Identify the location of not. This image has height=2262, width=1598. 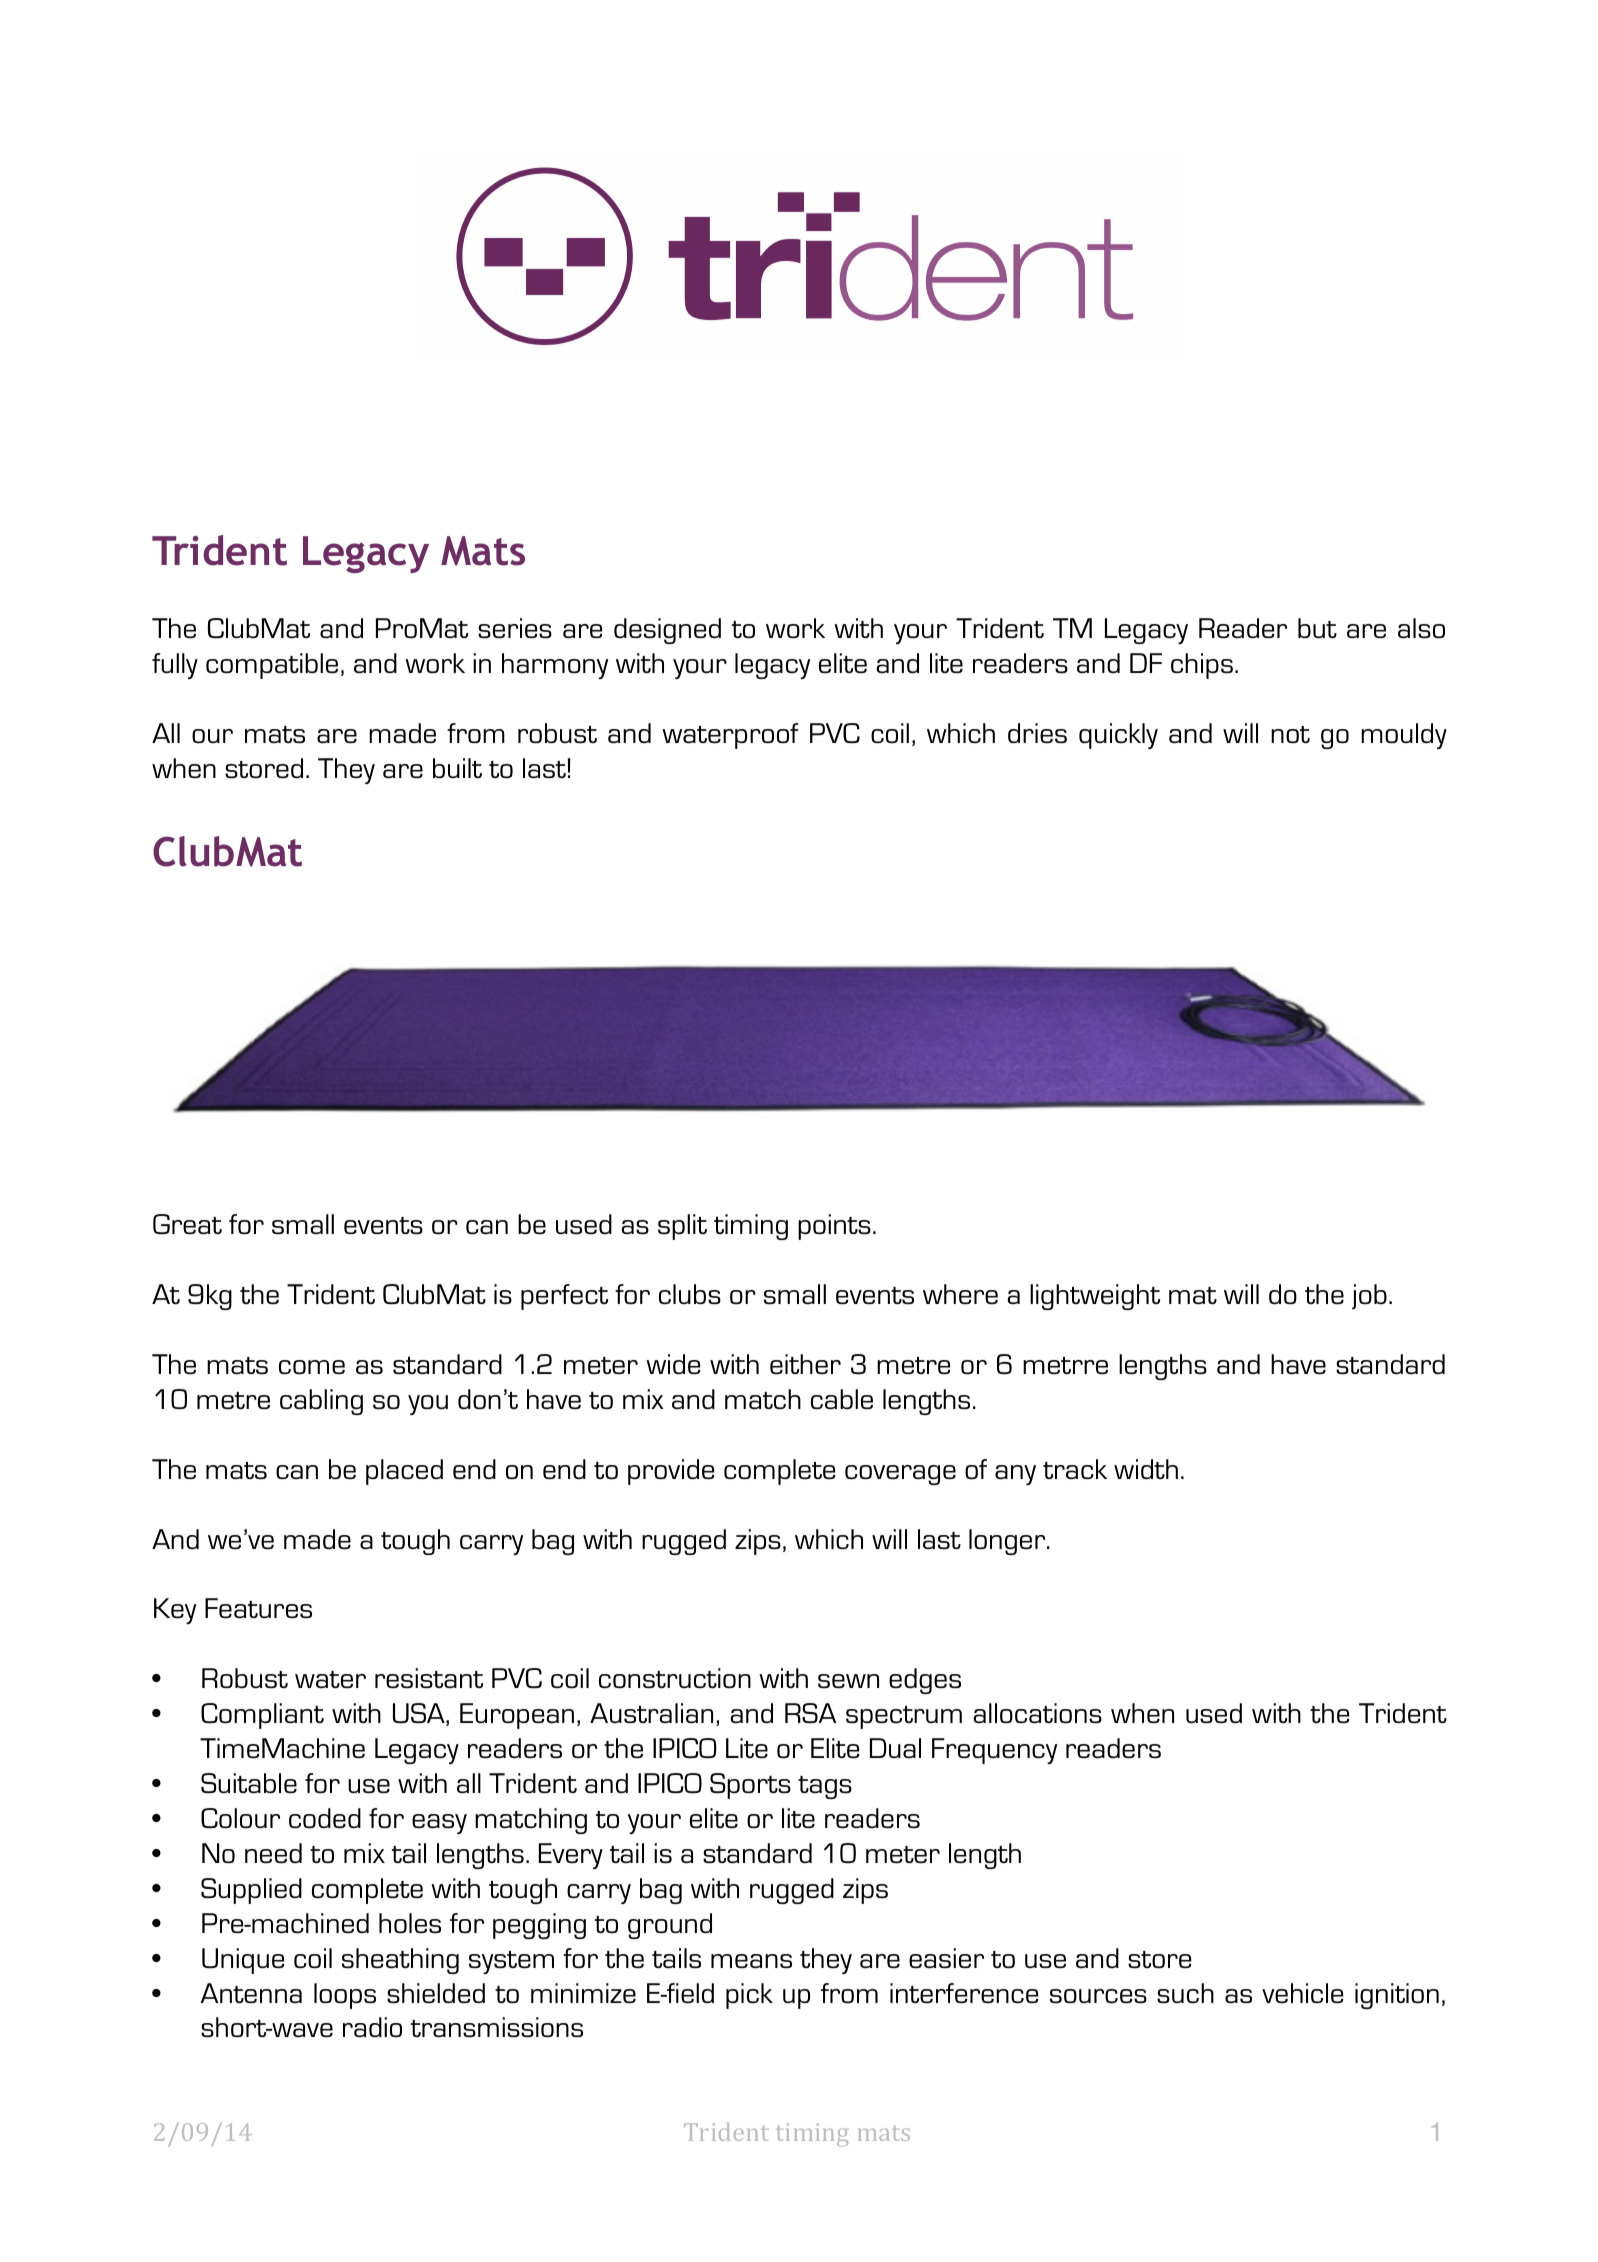
(1290, 734).
